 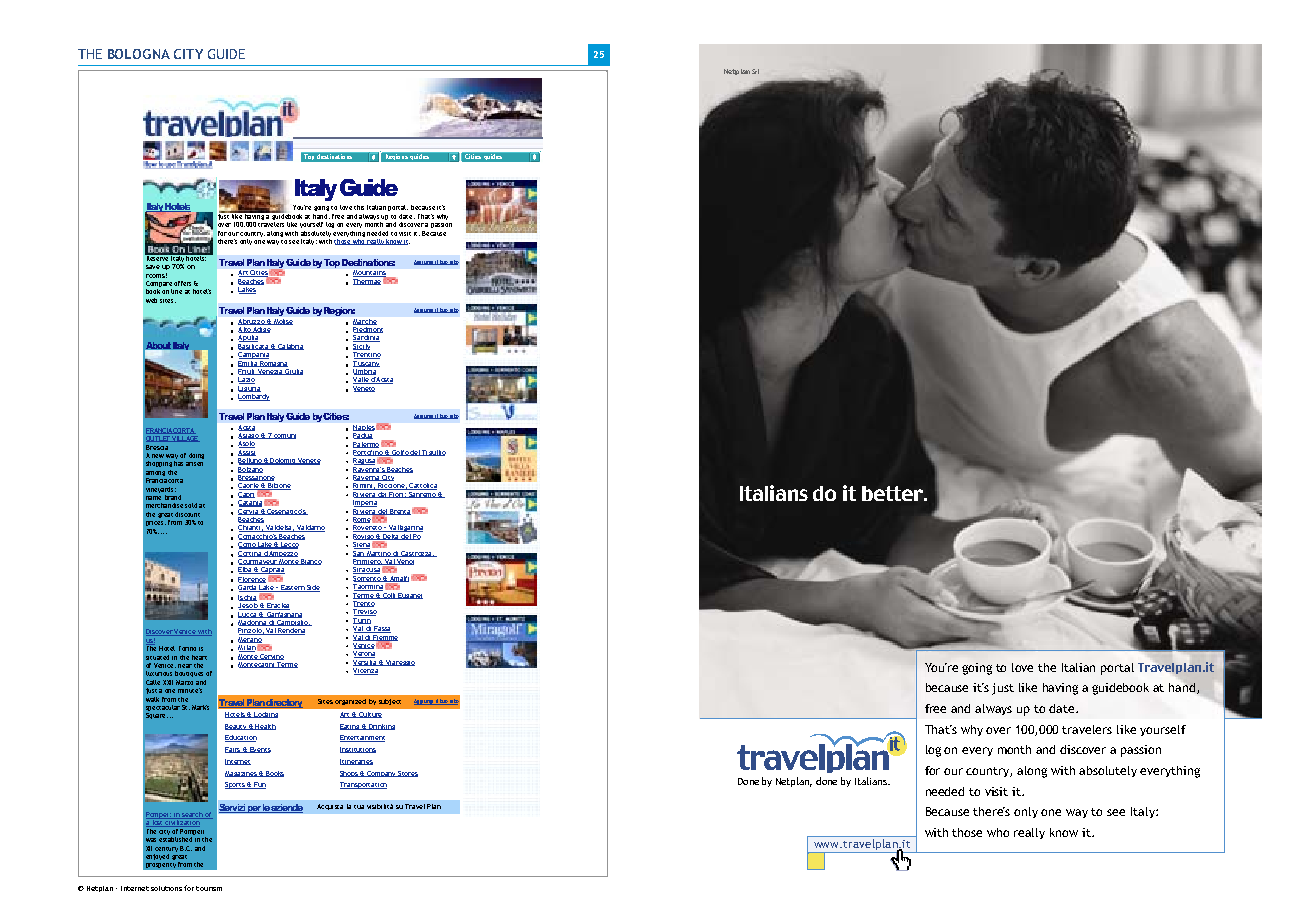 What do you see at coordinates (894, 493) in the image?
I see `better` at bounding box center [894, 493].
